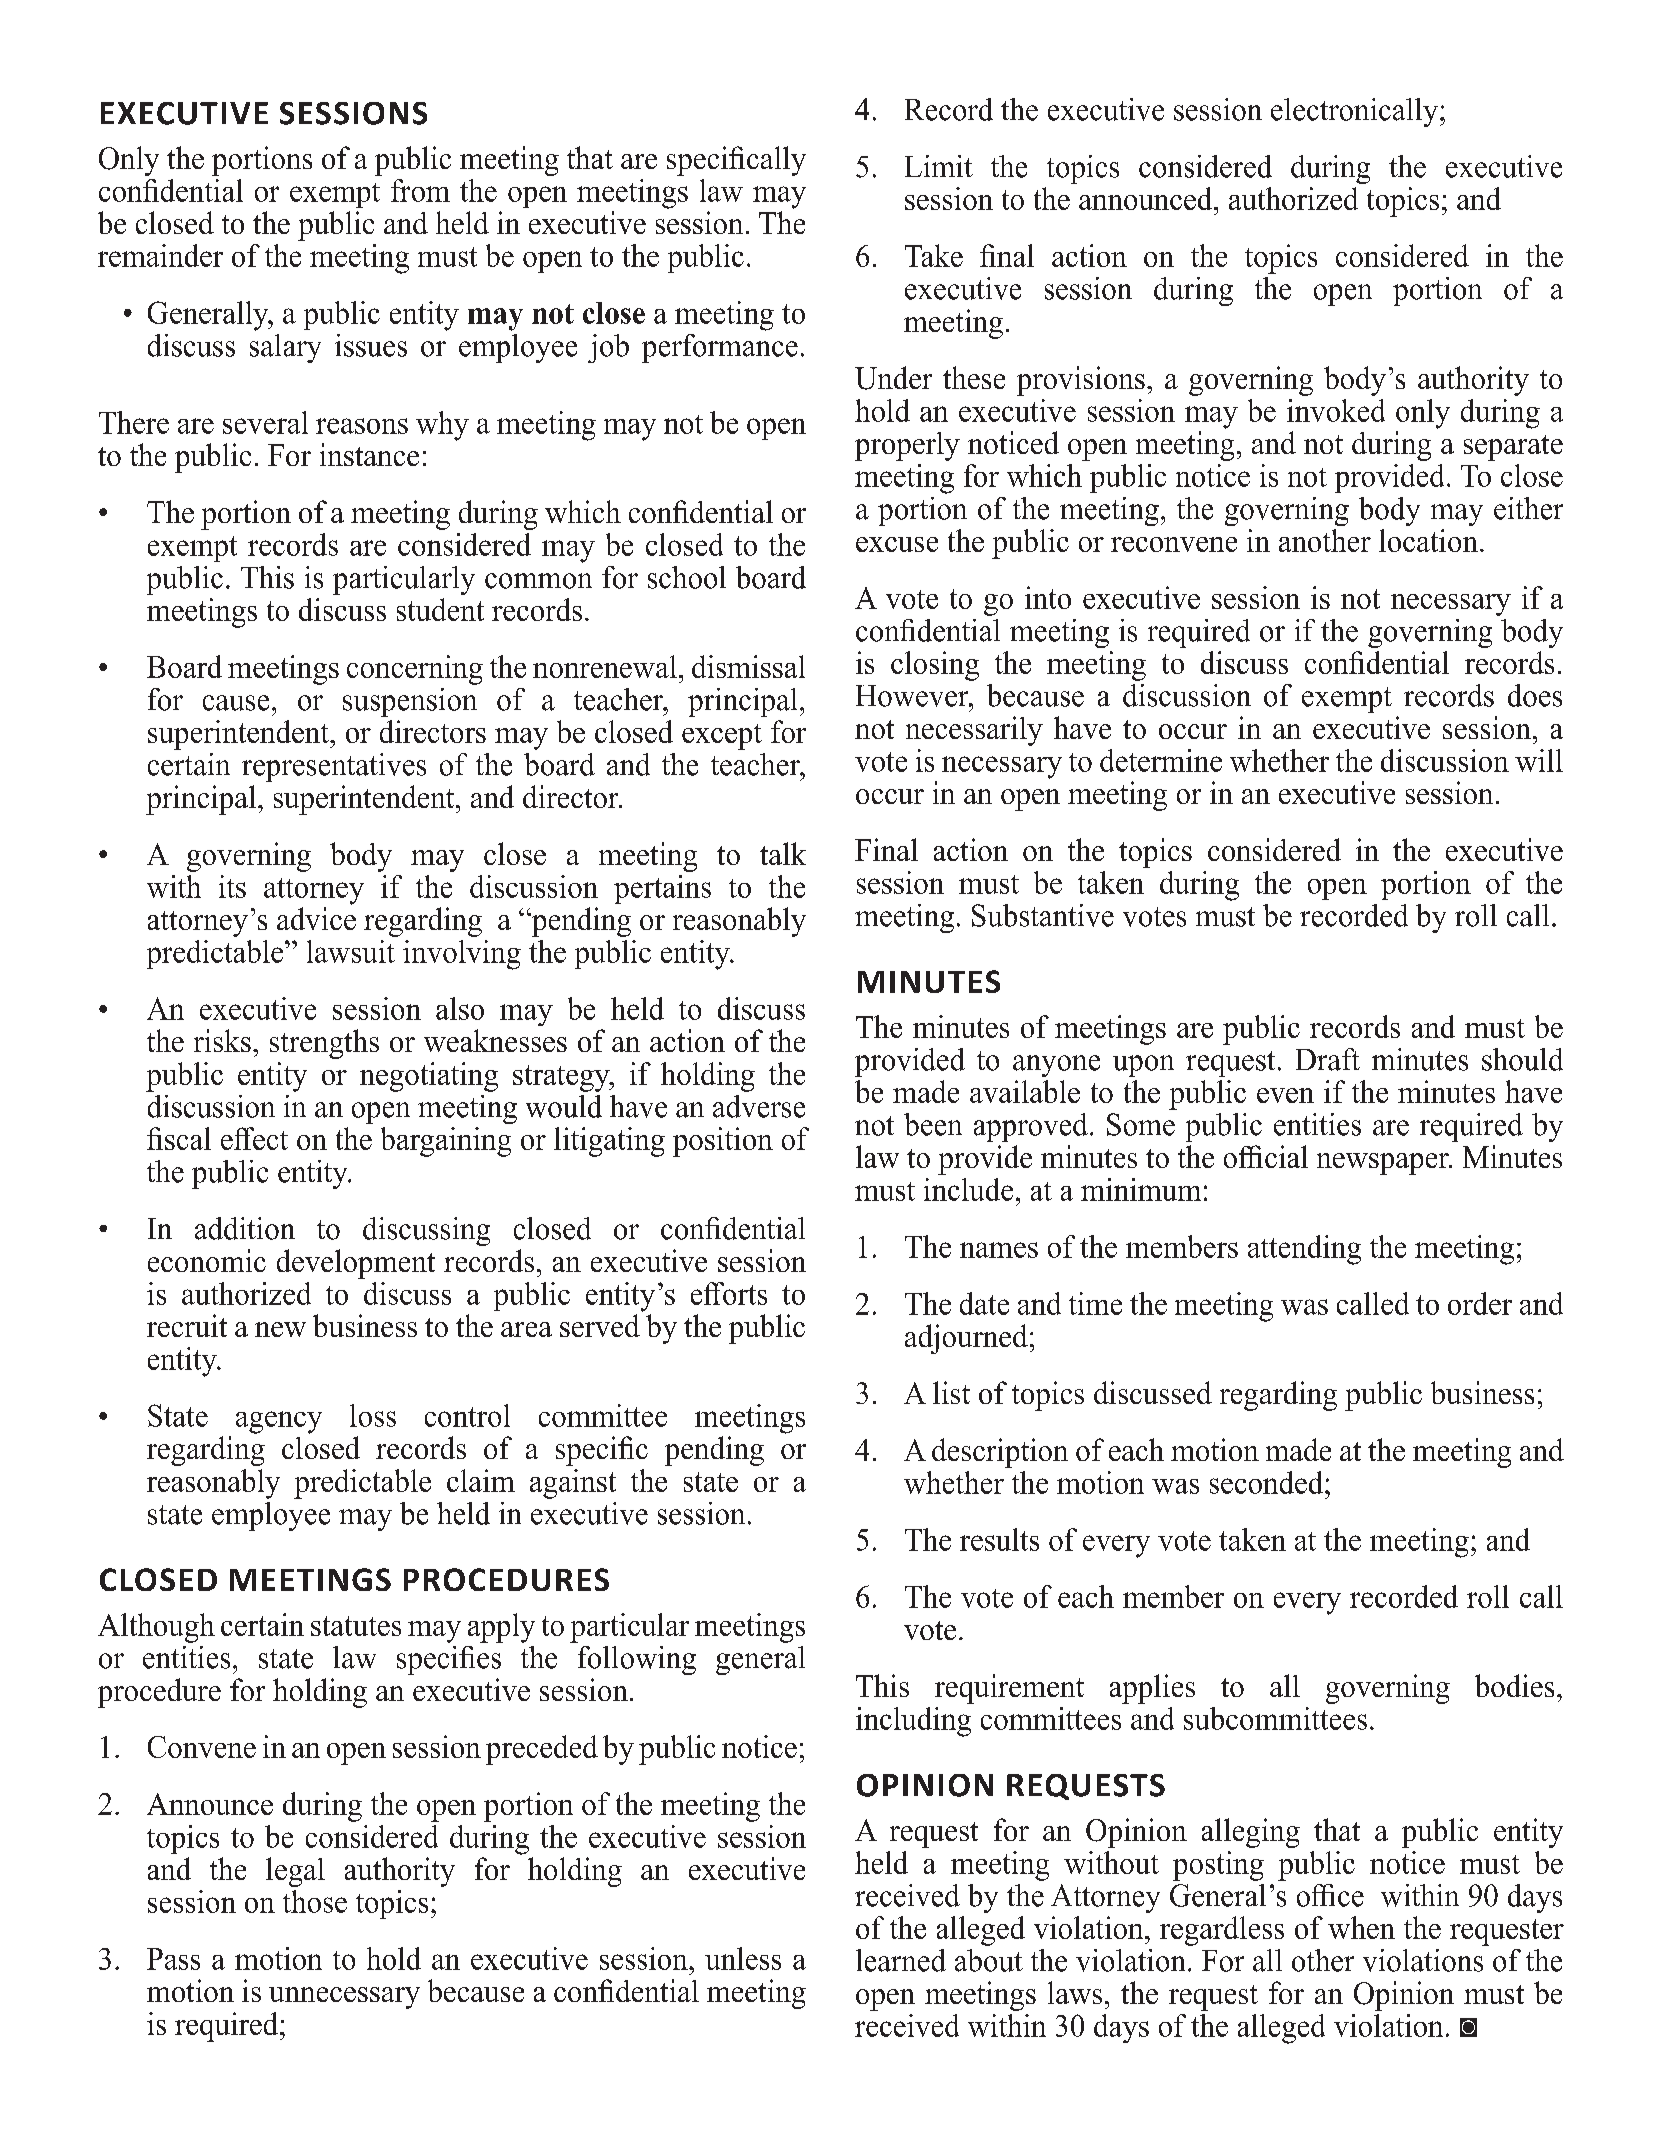 The width and height of the document is (1661, 2149). Describe the element at coordinates (729, 1293) in the document. I see `efforts` at that location.
